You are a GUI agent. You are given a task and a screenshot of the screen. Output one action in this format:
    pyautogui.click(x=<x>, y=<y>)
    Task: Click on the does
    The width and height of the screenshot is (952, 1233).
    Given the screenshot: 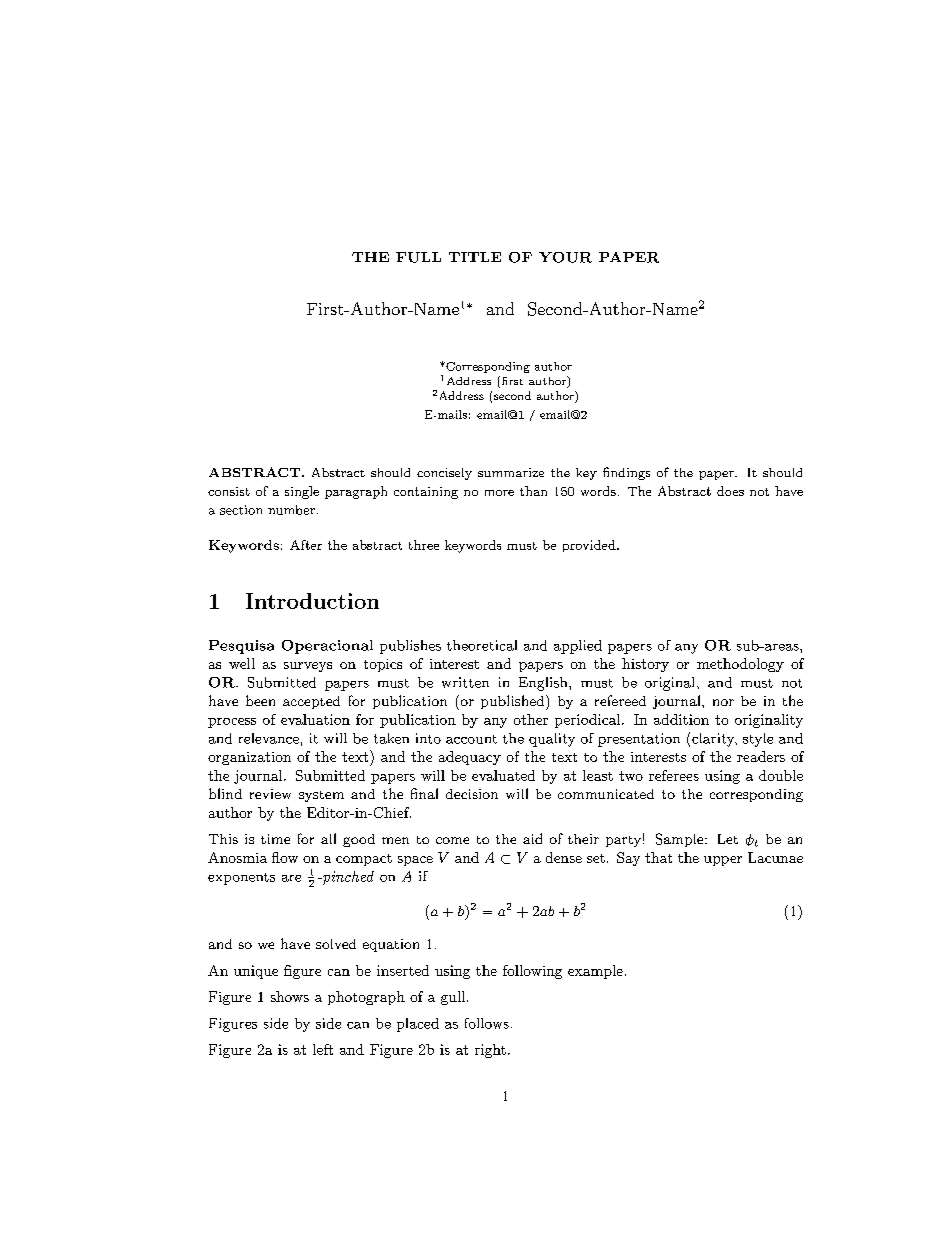 What is the action you would take?
    pyautogui.click(x=730, y=491)
